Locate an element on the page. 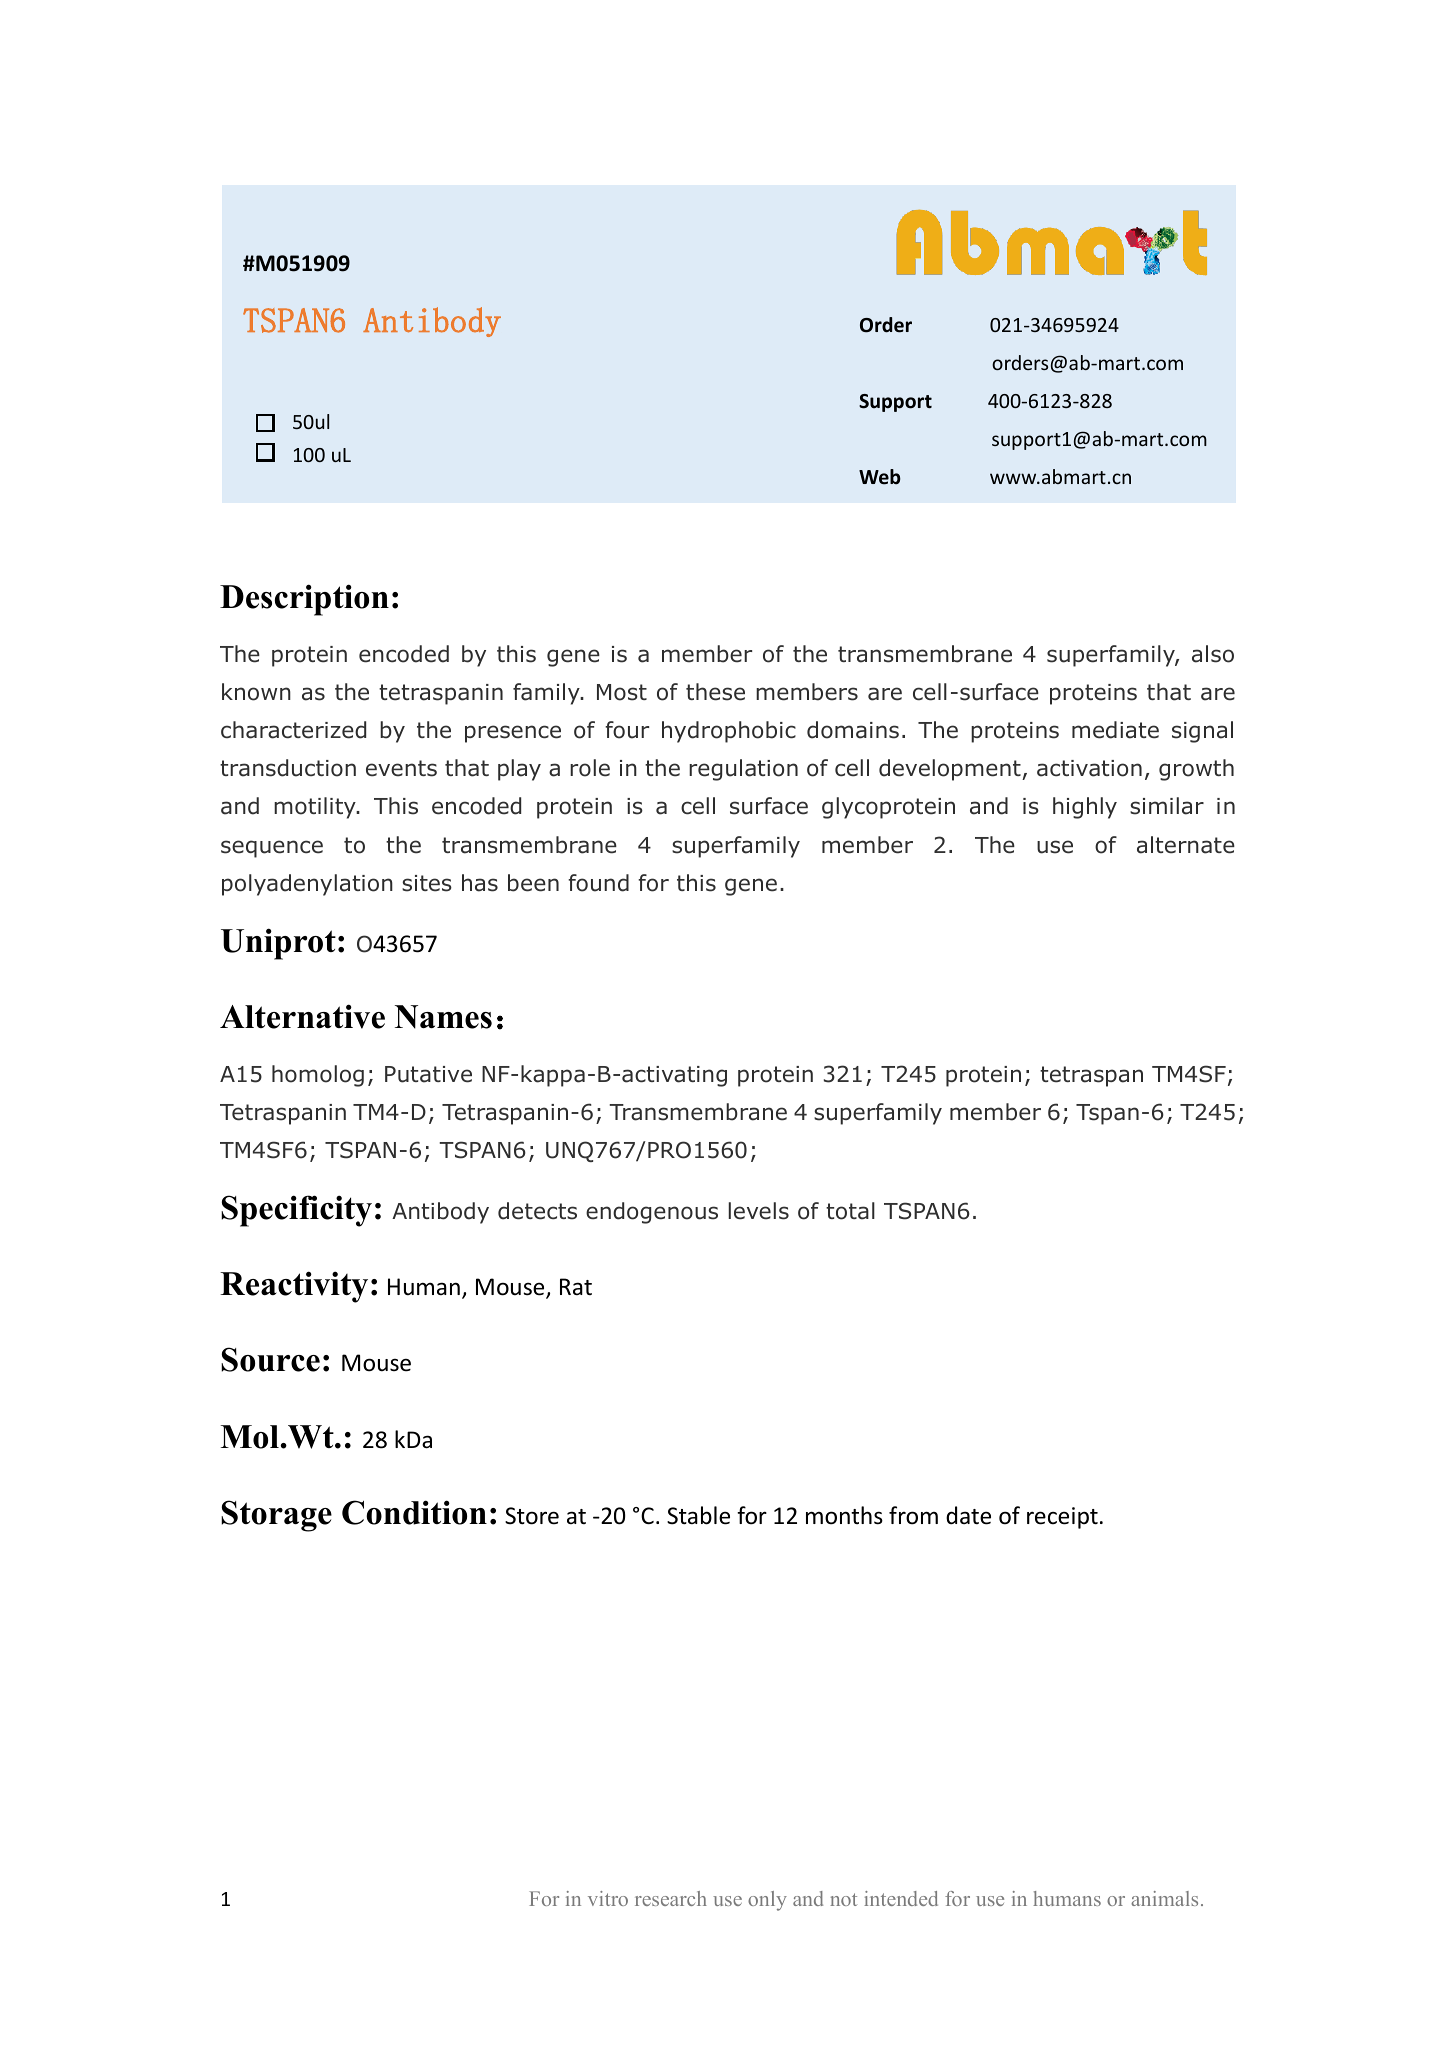 The width and height of the image is (1456, 2060). receipt is located at coordinates (1062, 1518).
